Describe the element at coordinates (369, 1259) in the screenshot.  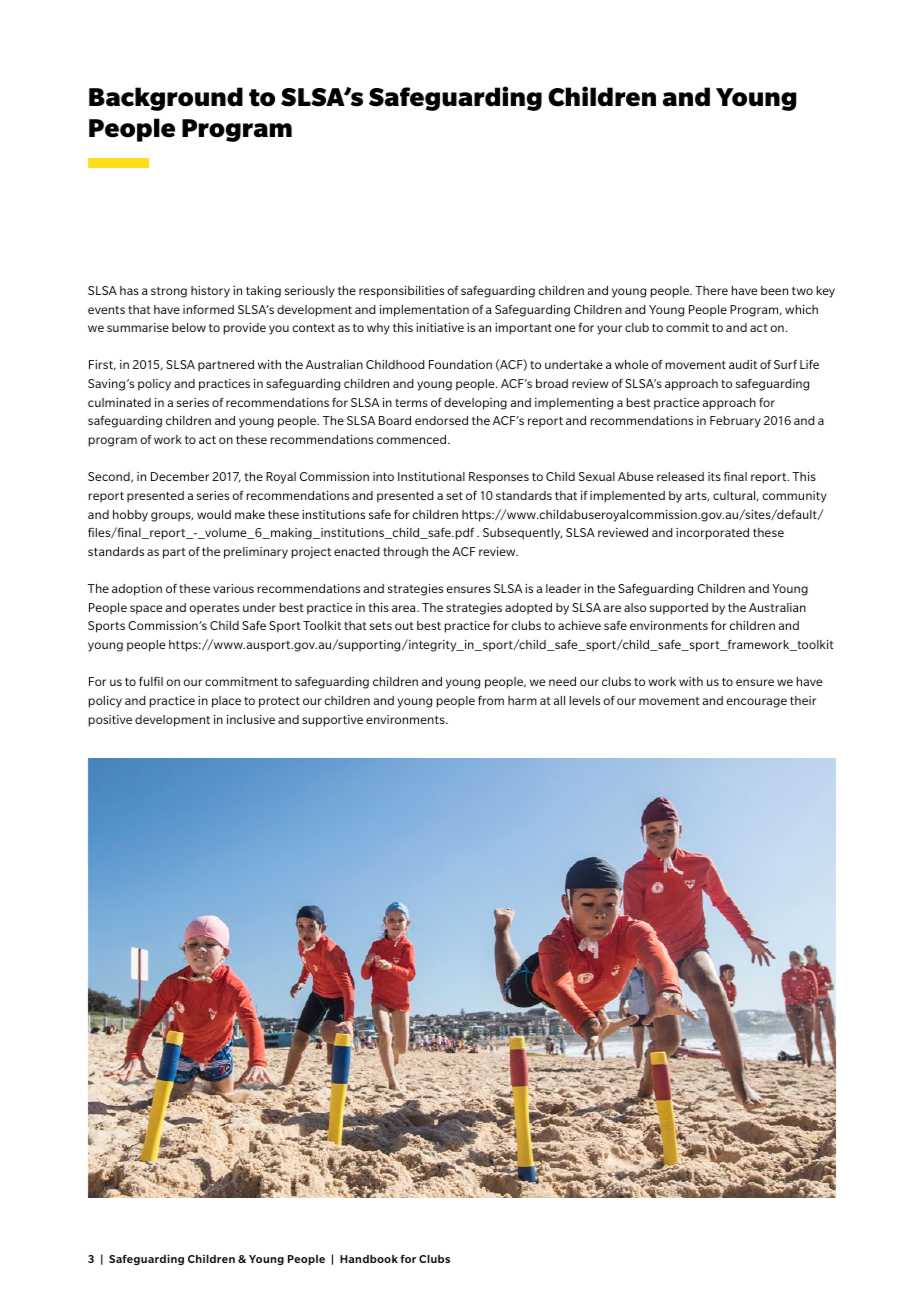
I see `Handbook` at that location.
